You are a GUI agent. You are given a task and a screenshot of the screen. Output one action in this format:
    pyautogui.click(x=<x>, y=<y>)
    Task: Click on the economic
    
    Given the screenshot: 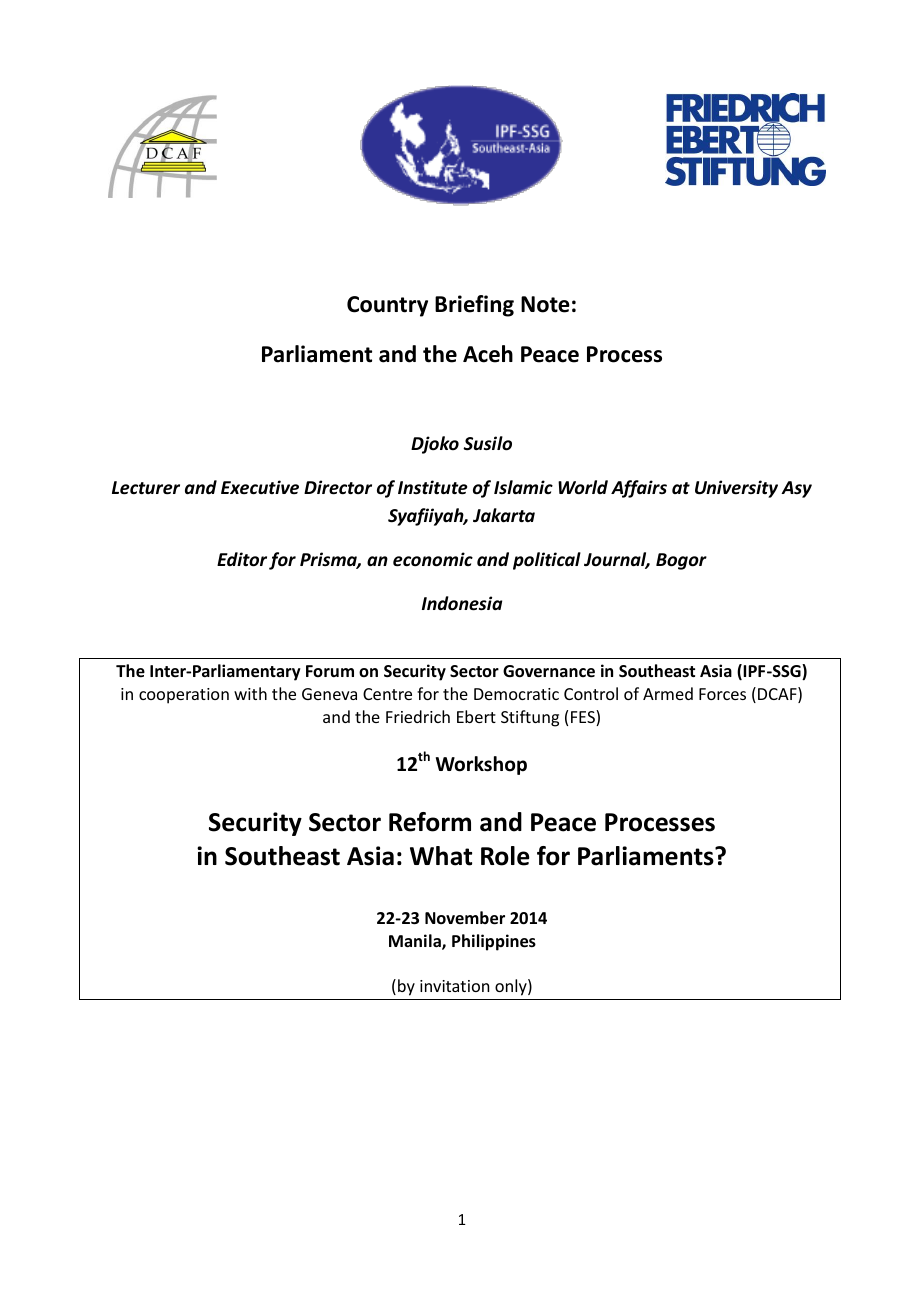 What is the action you would take?
    pyautogui.click(x=433, y=559)
